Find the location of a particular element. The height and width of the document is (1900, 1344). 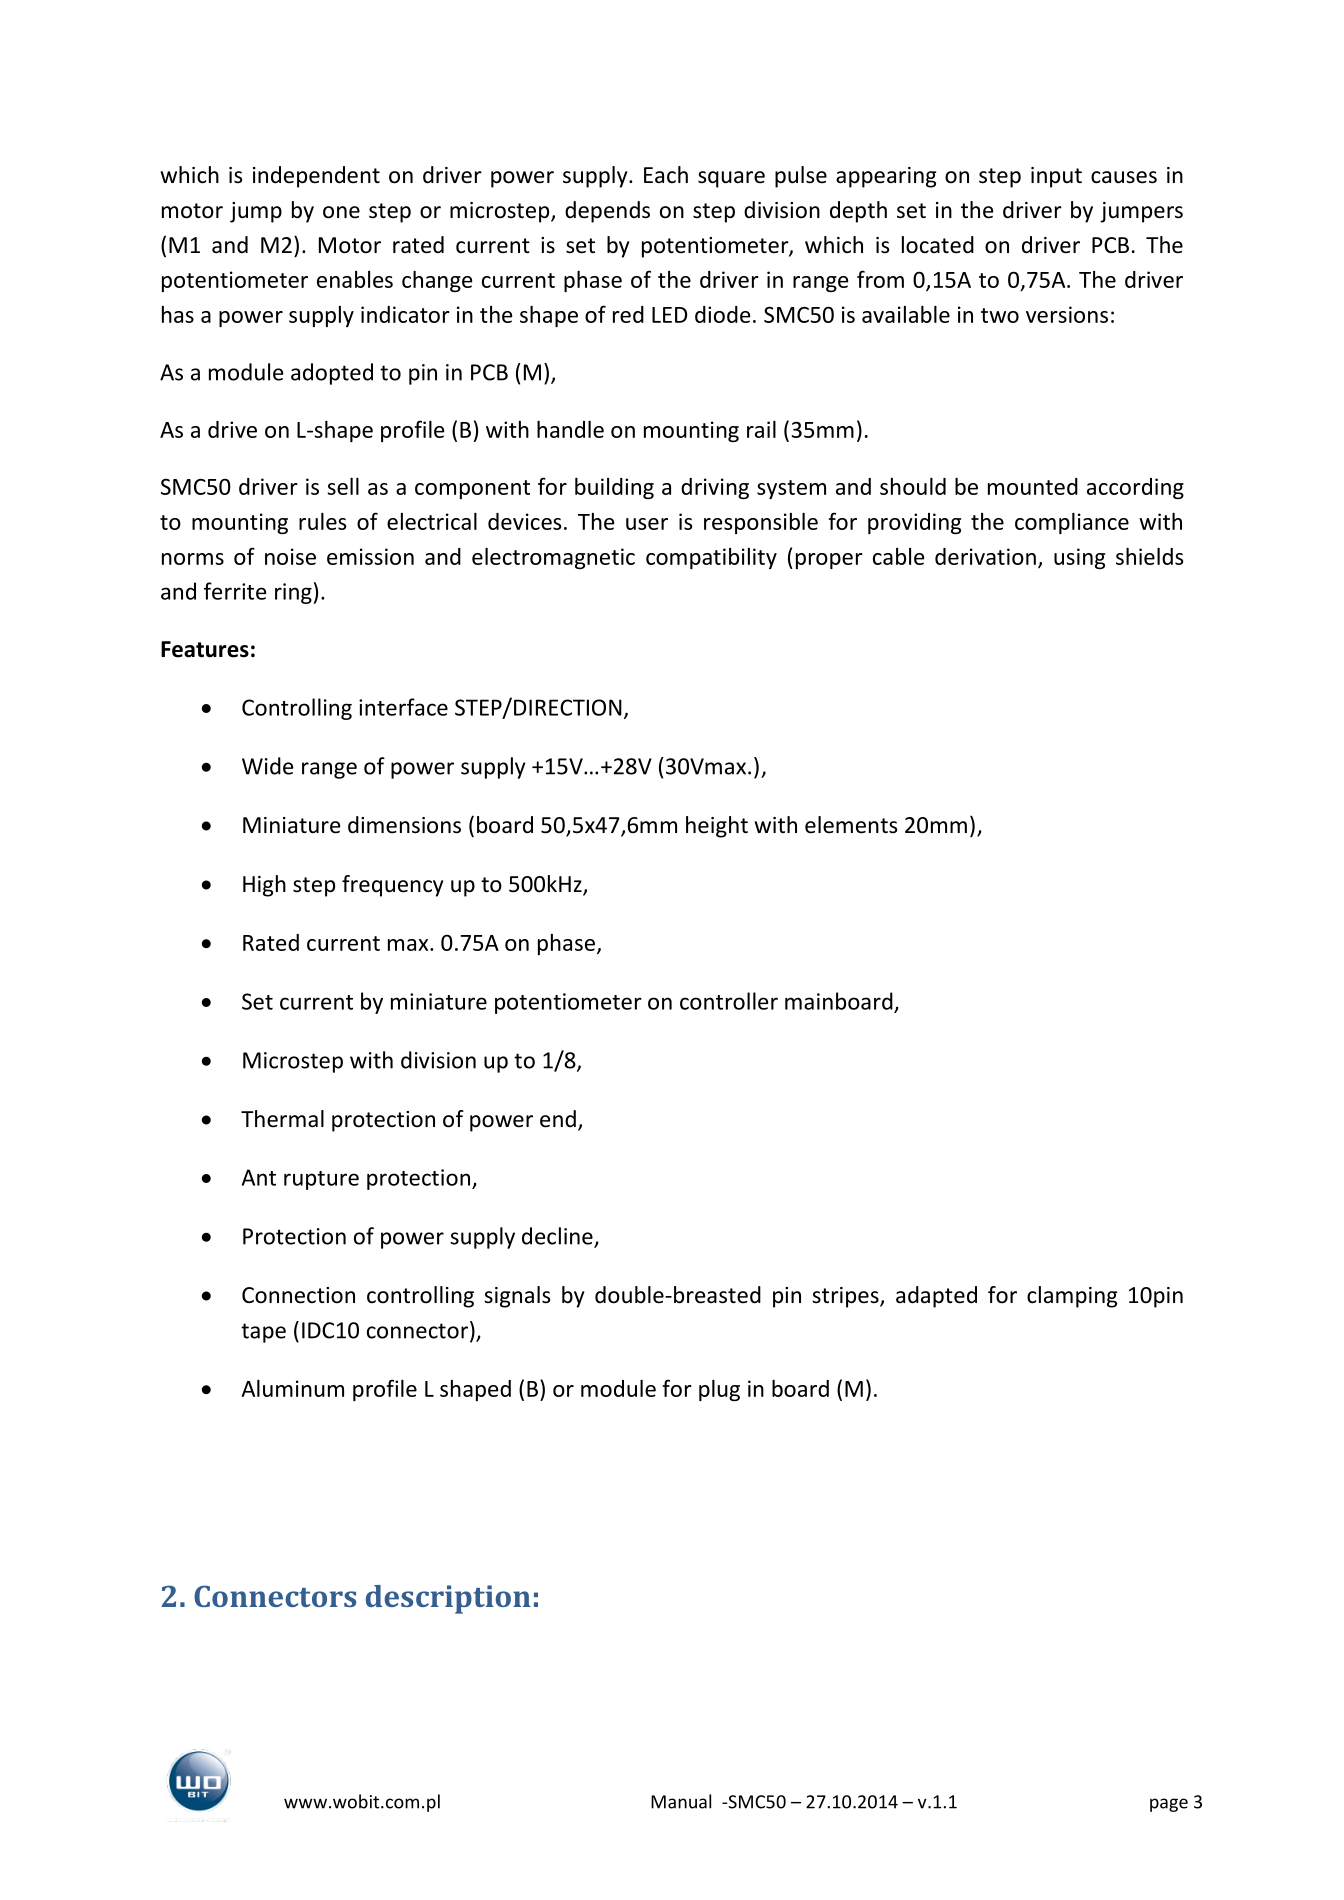

Aluminum is located at coordinates (292, 1388).
